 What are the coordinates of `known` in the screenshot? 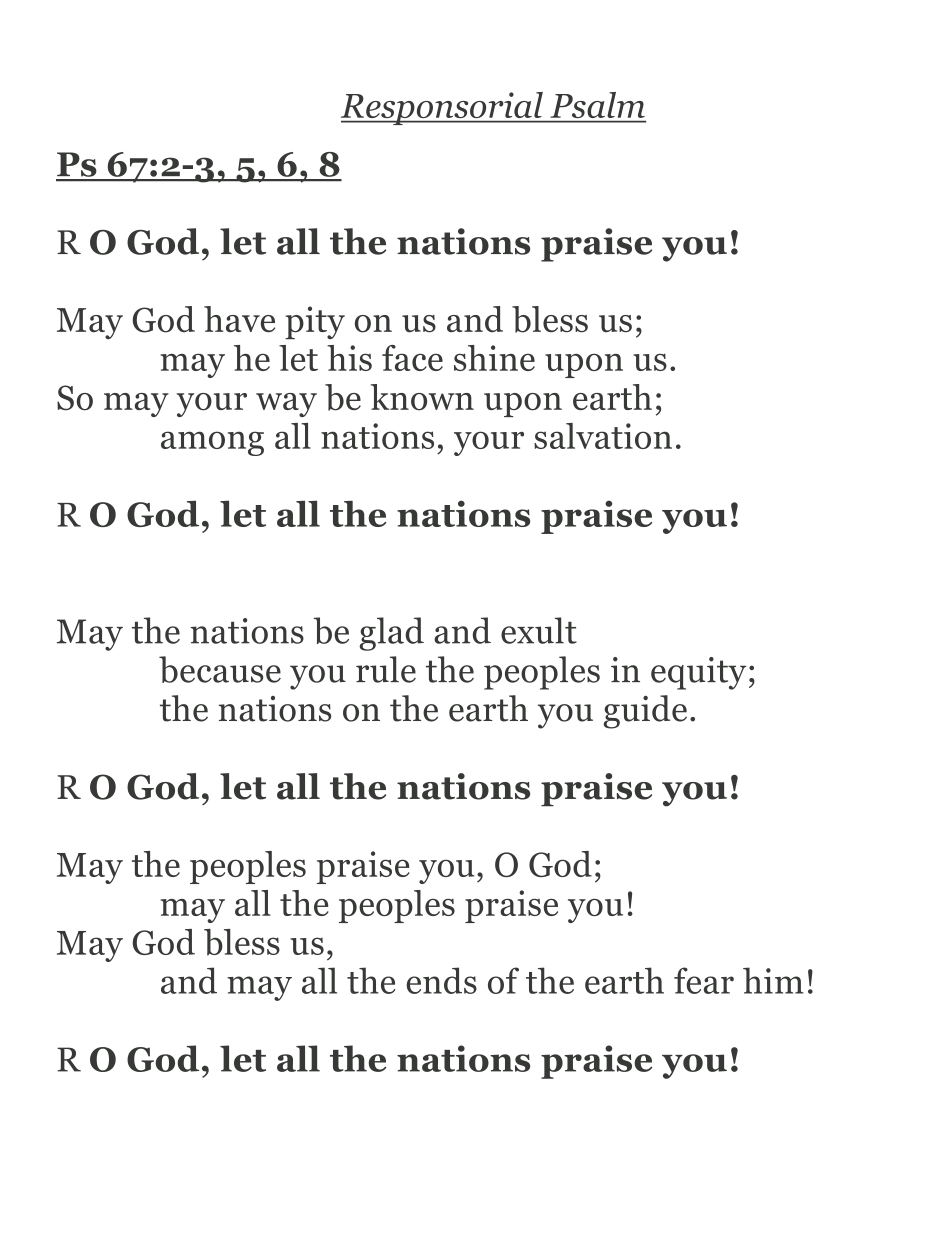 It's located at (422, 397).
